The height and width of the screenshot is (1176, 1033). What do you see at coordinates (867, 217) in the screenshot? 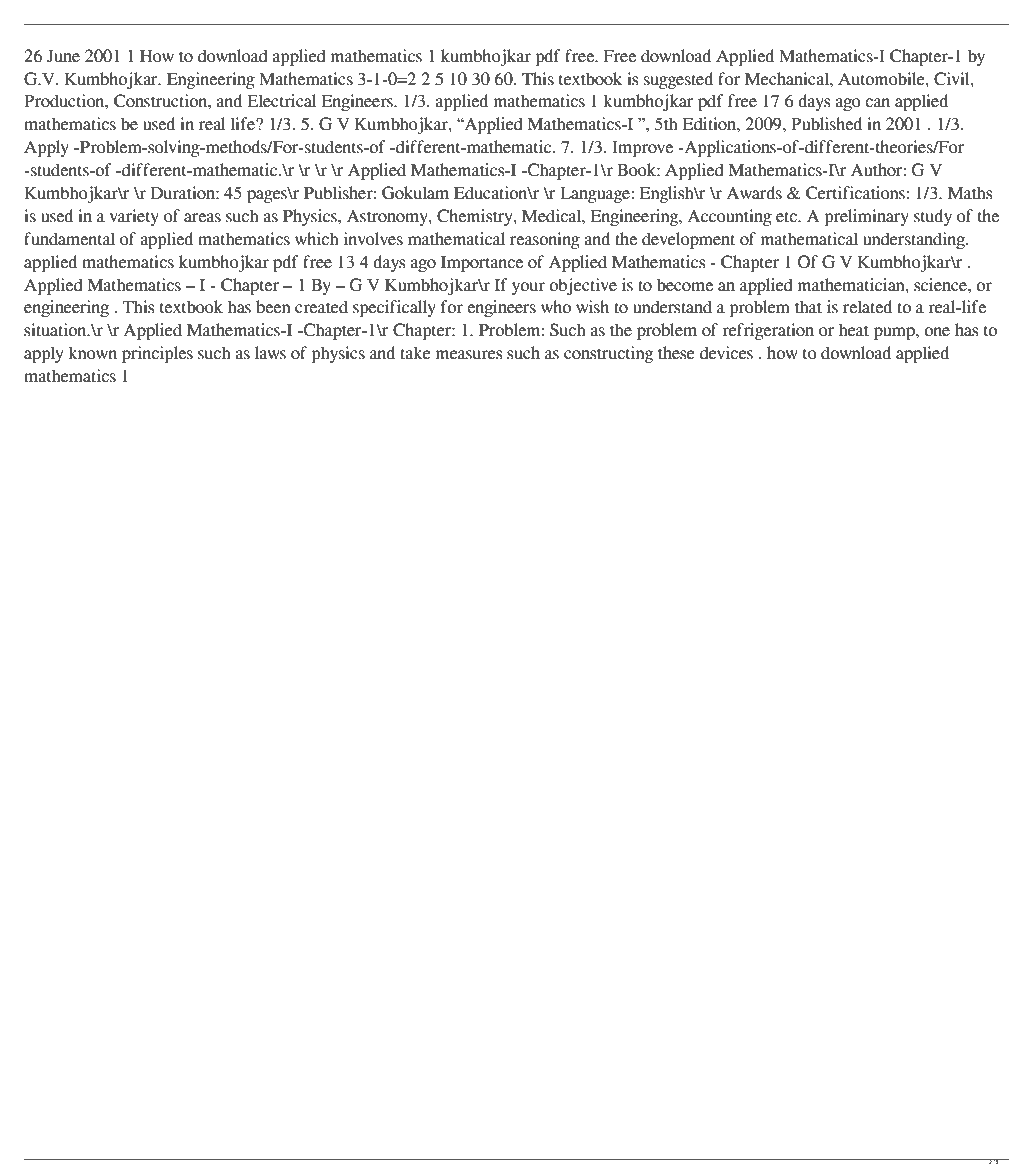
I see `preliminary` at bounding box center [867, 217].
